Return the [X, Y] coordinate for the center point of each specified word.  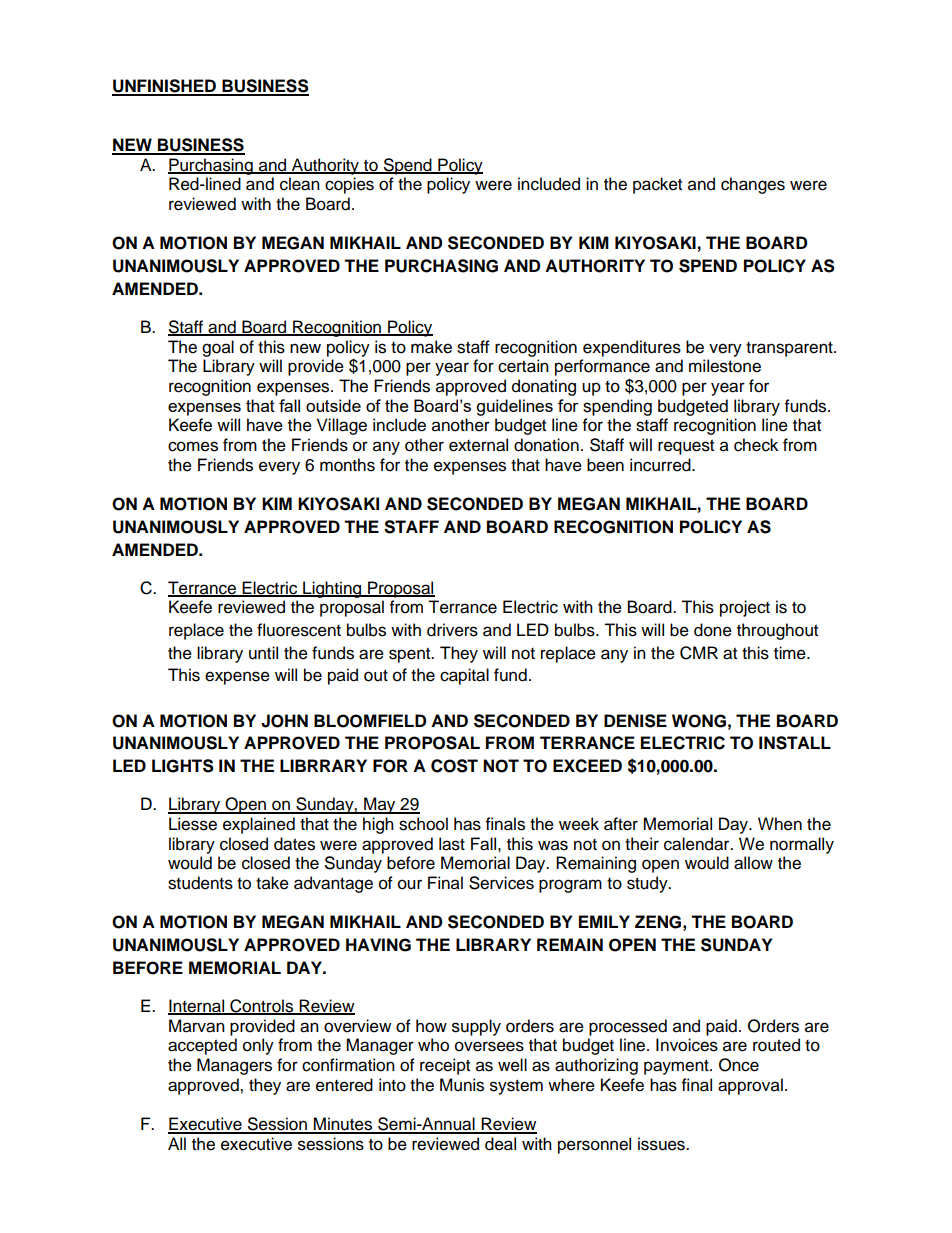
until [263, 653]
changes [753, 185]
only [258, 1046]
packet [657, 185]
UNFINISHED [165, 87]
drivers [452, 630]
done [713, 630]
